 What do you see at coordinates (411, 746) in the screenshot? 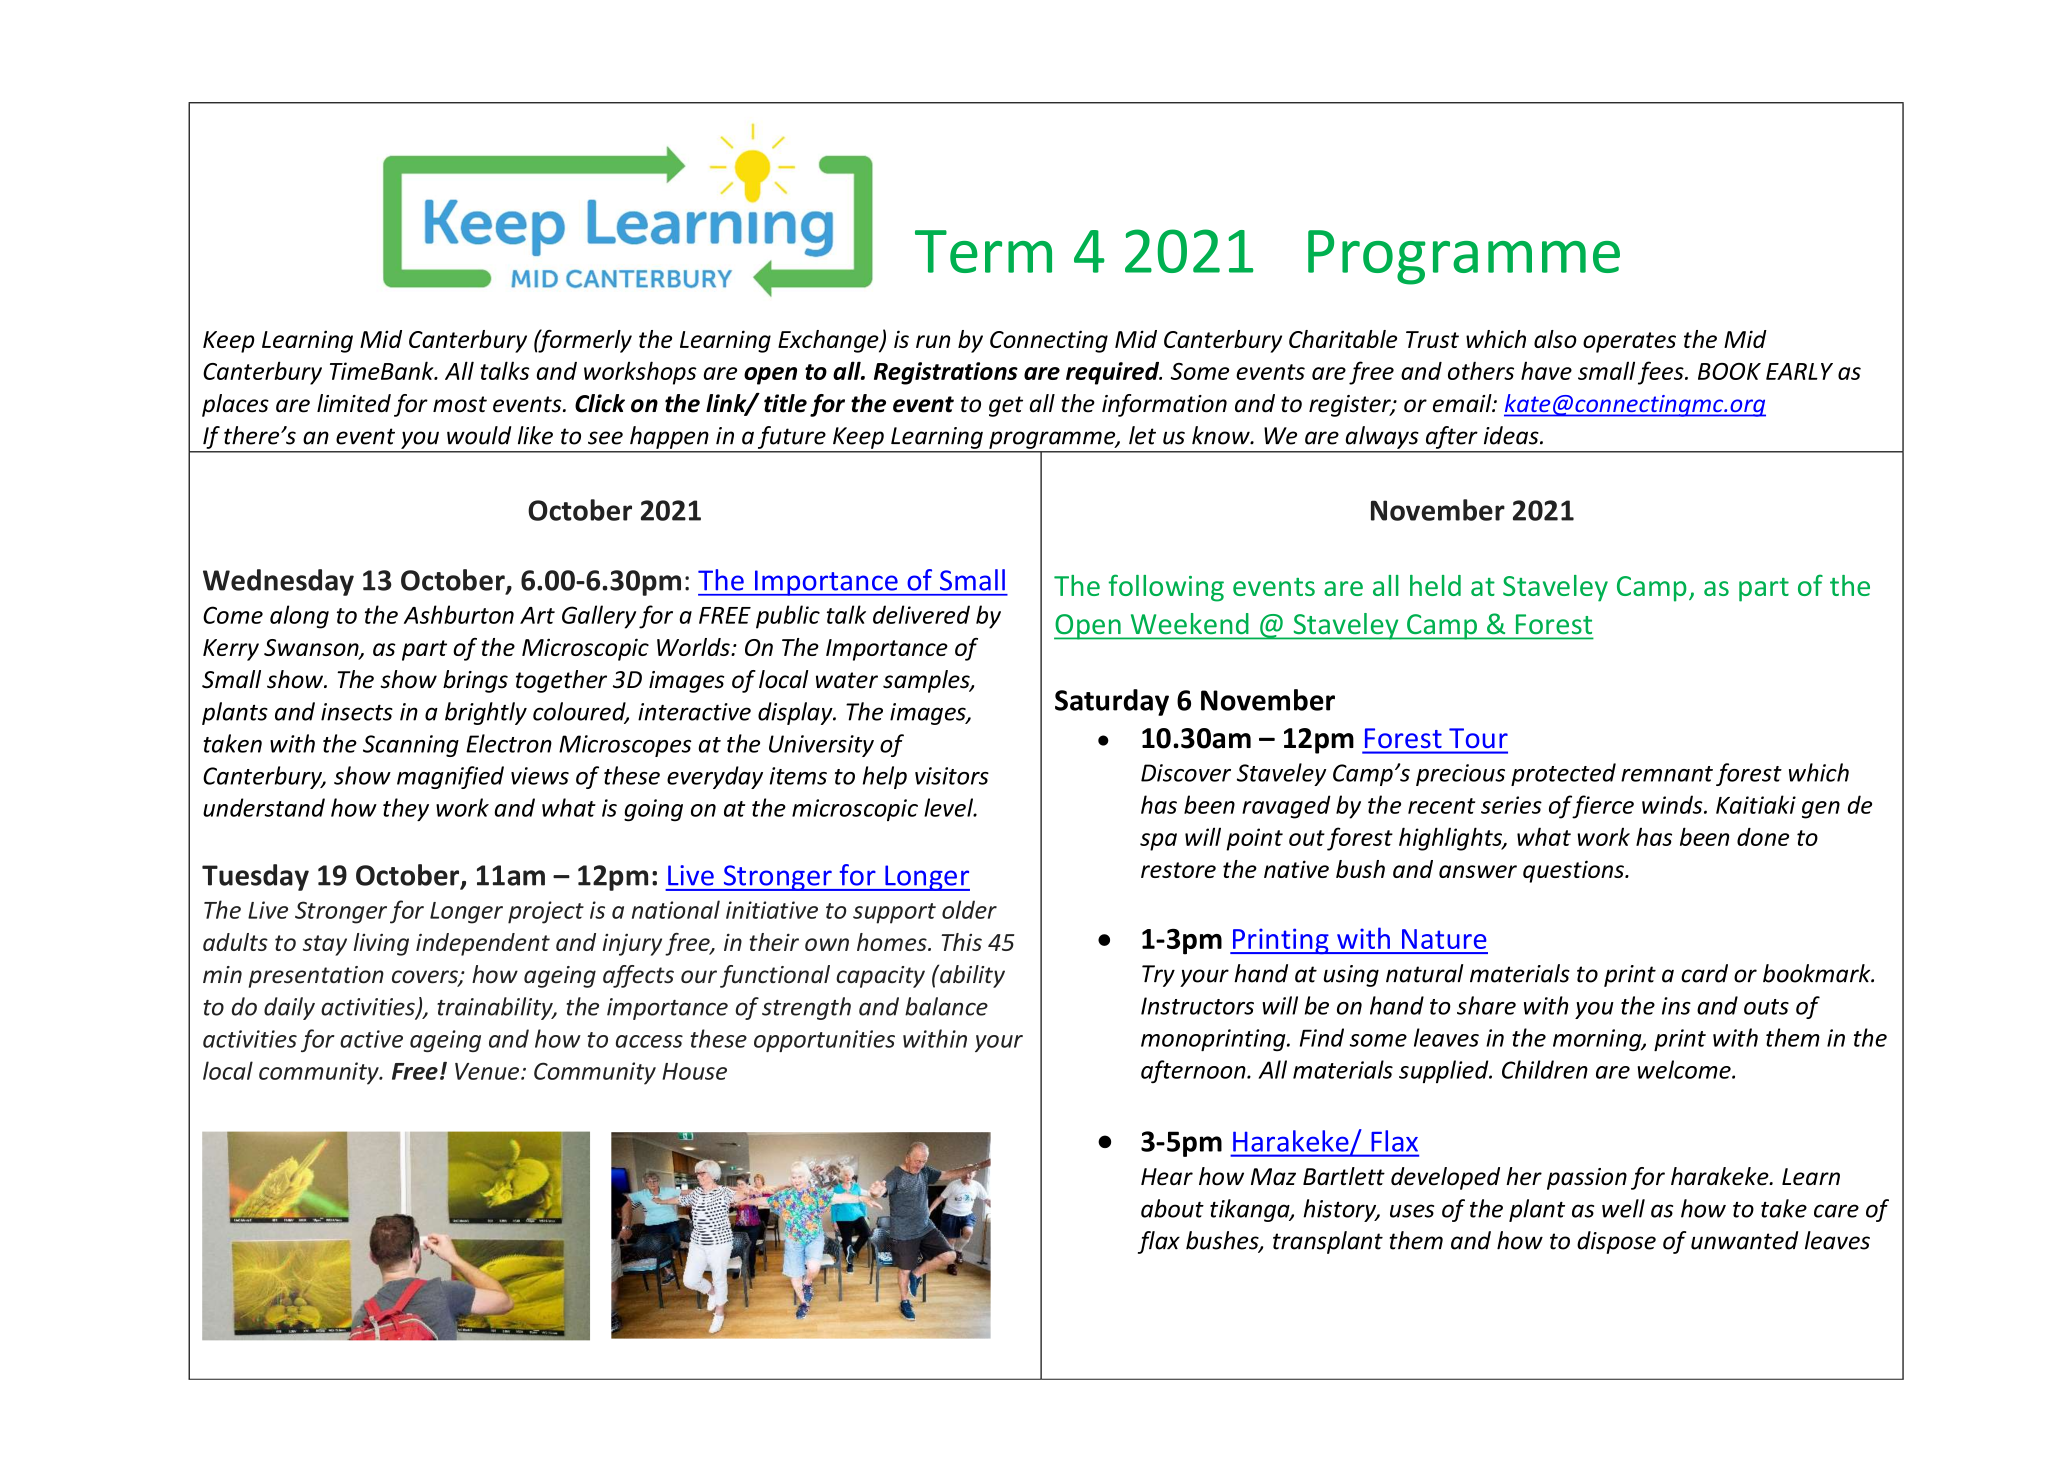
I see `Scanning` at bounding box center [411, 746].
